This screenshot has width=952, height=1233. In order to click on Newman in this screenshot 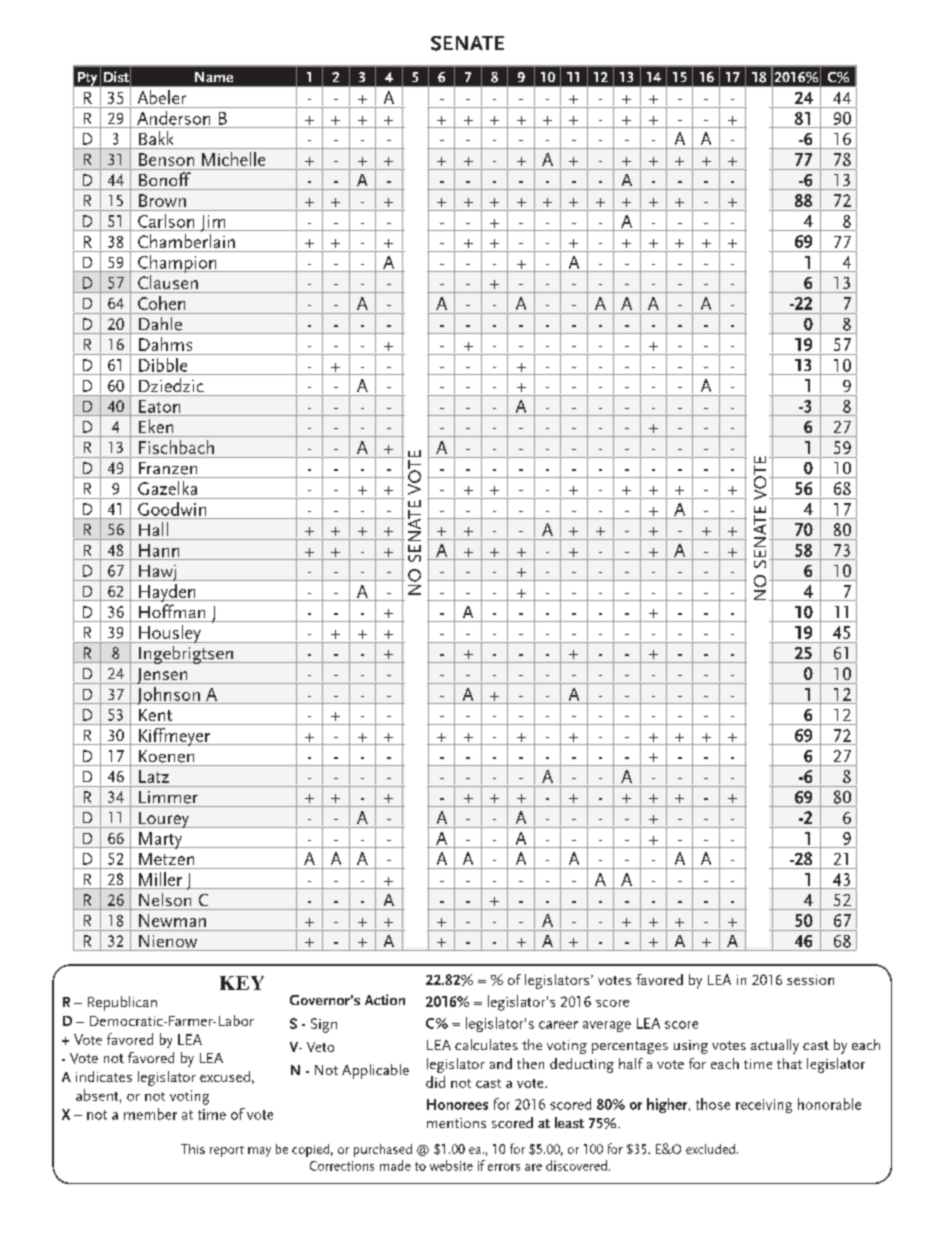, I will do `click(172, 920)`.
